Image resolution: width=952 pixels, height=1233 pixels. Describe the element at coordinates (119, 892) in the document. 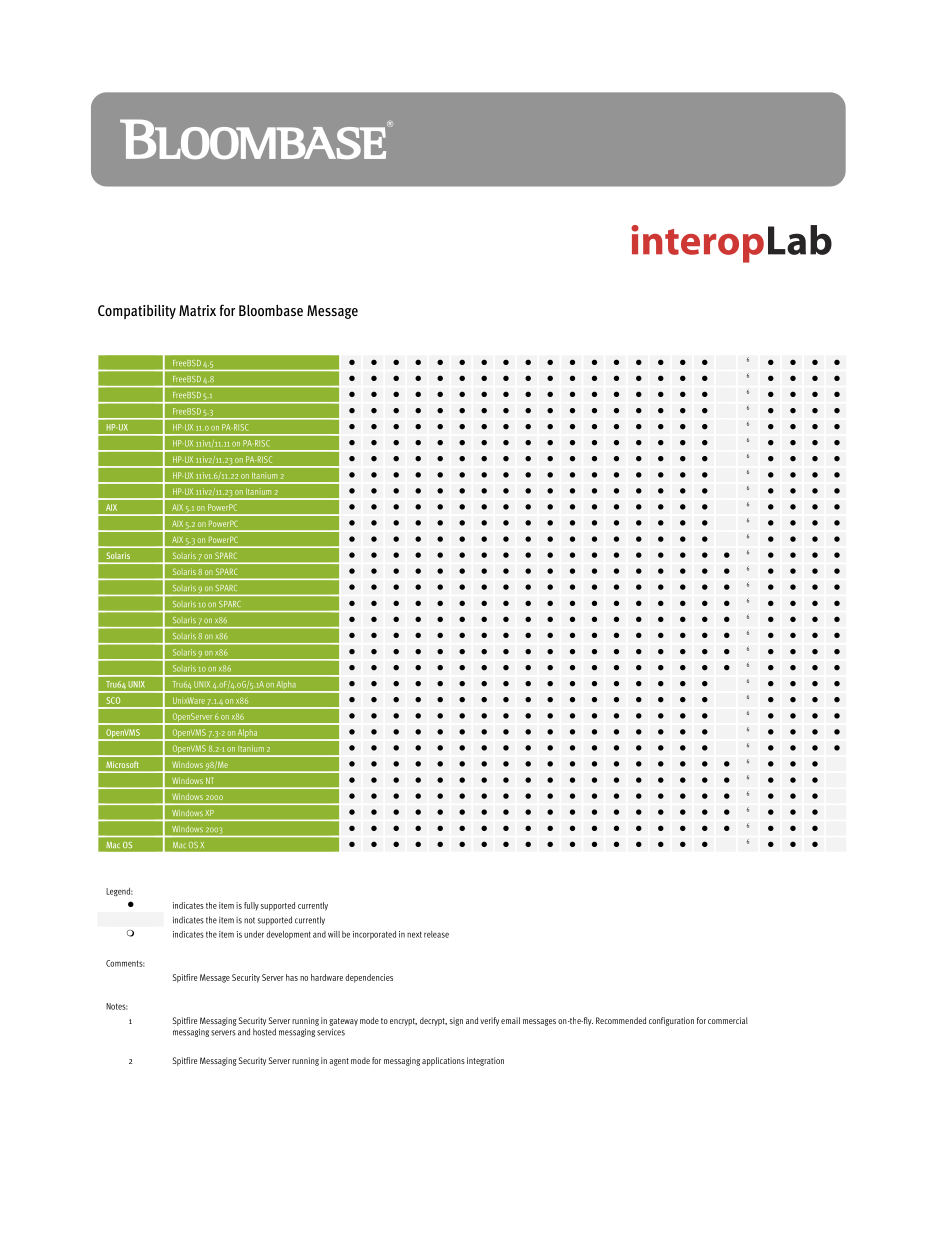

I see `Legend` at that location.
